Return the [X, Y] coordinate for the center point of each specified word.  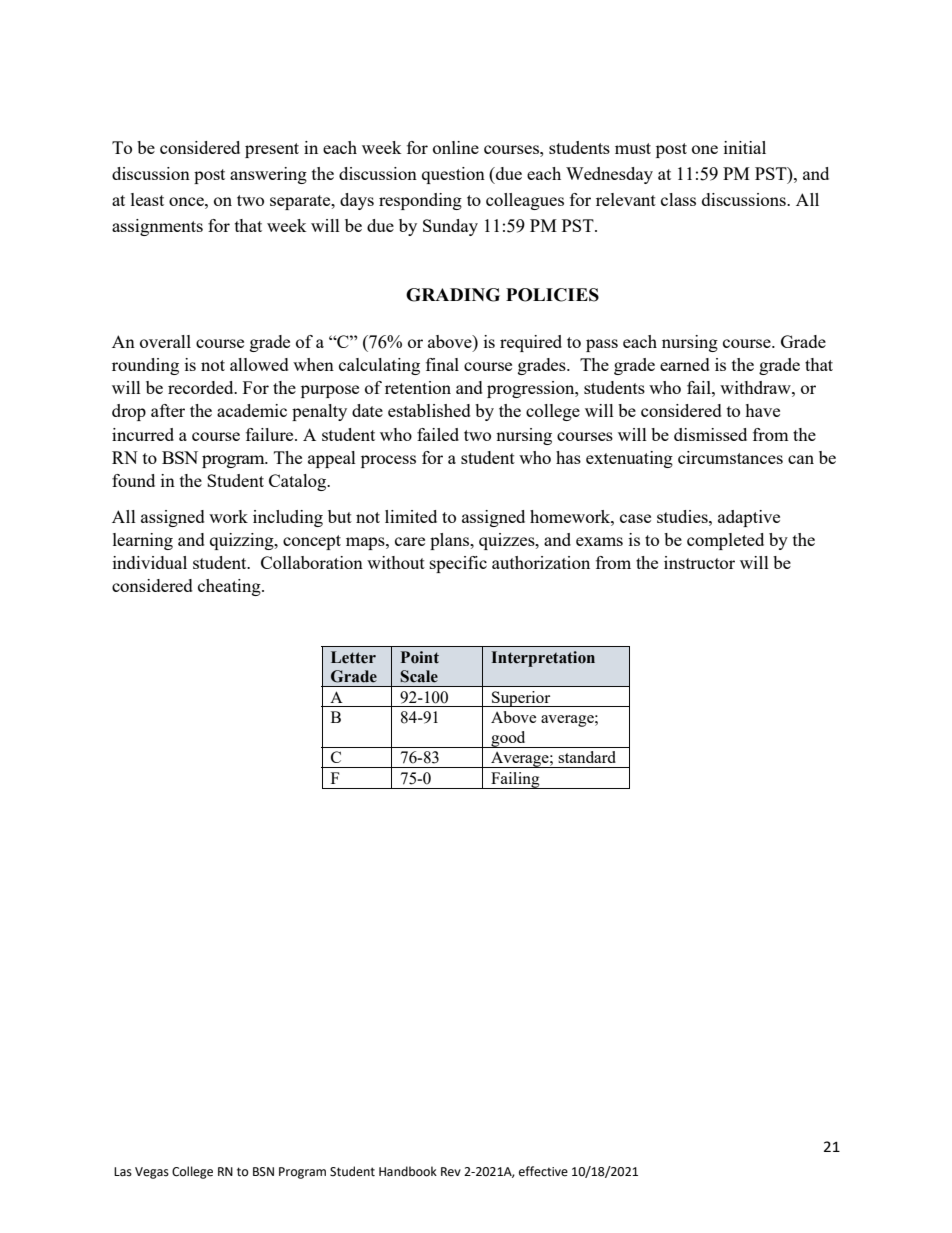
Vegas [152, 1173]
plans [451, 541]
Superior [521, 699]
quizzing [243, 541]
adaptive [749, 518]
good [508, 739]
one [705, 149]
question [453, 175]
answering [268, 175]
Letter [353, 657]
